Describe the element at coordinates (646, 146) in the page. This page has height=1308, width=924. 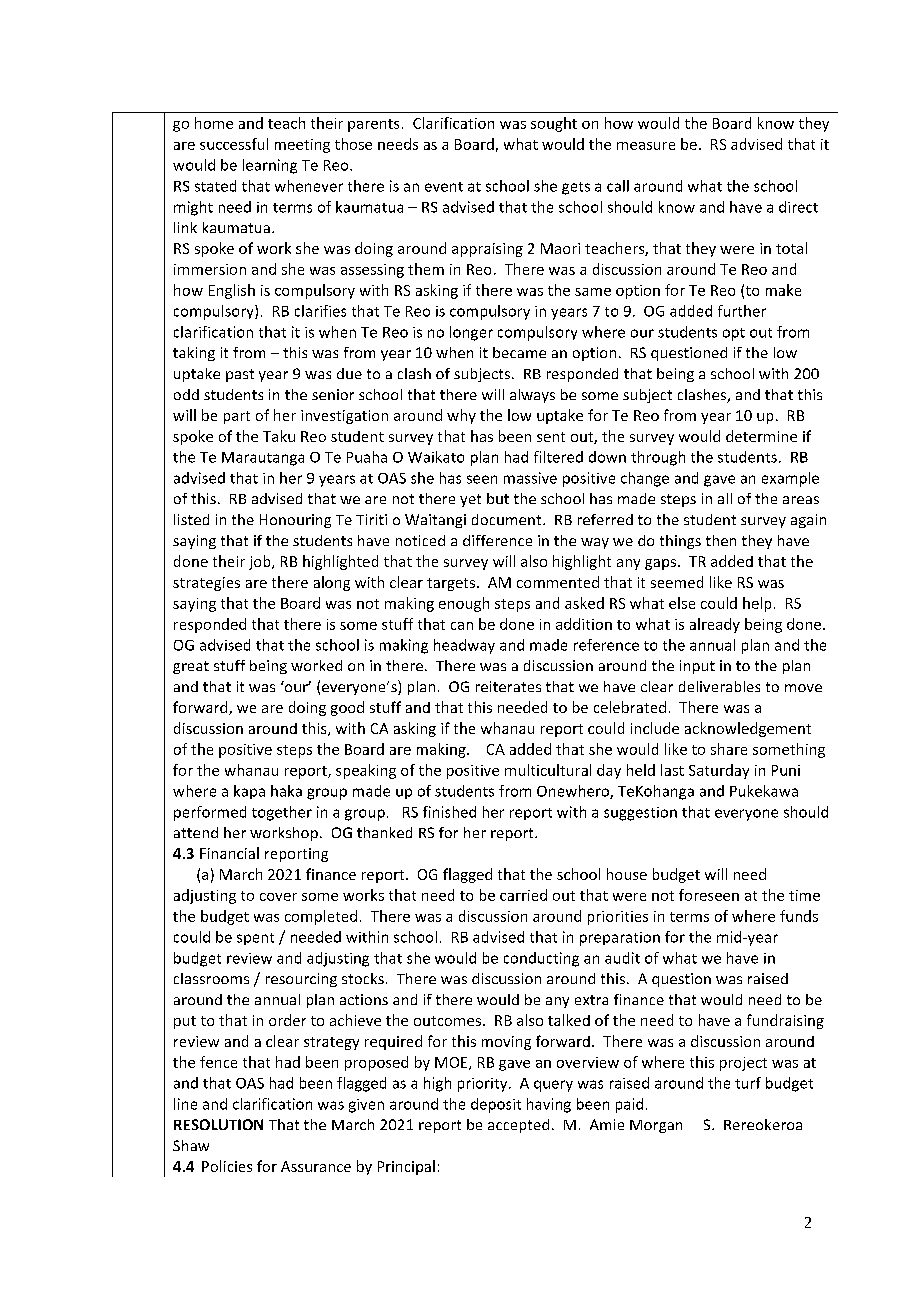
I see `measure` at that location.
